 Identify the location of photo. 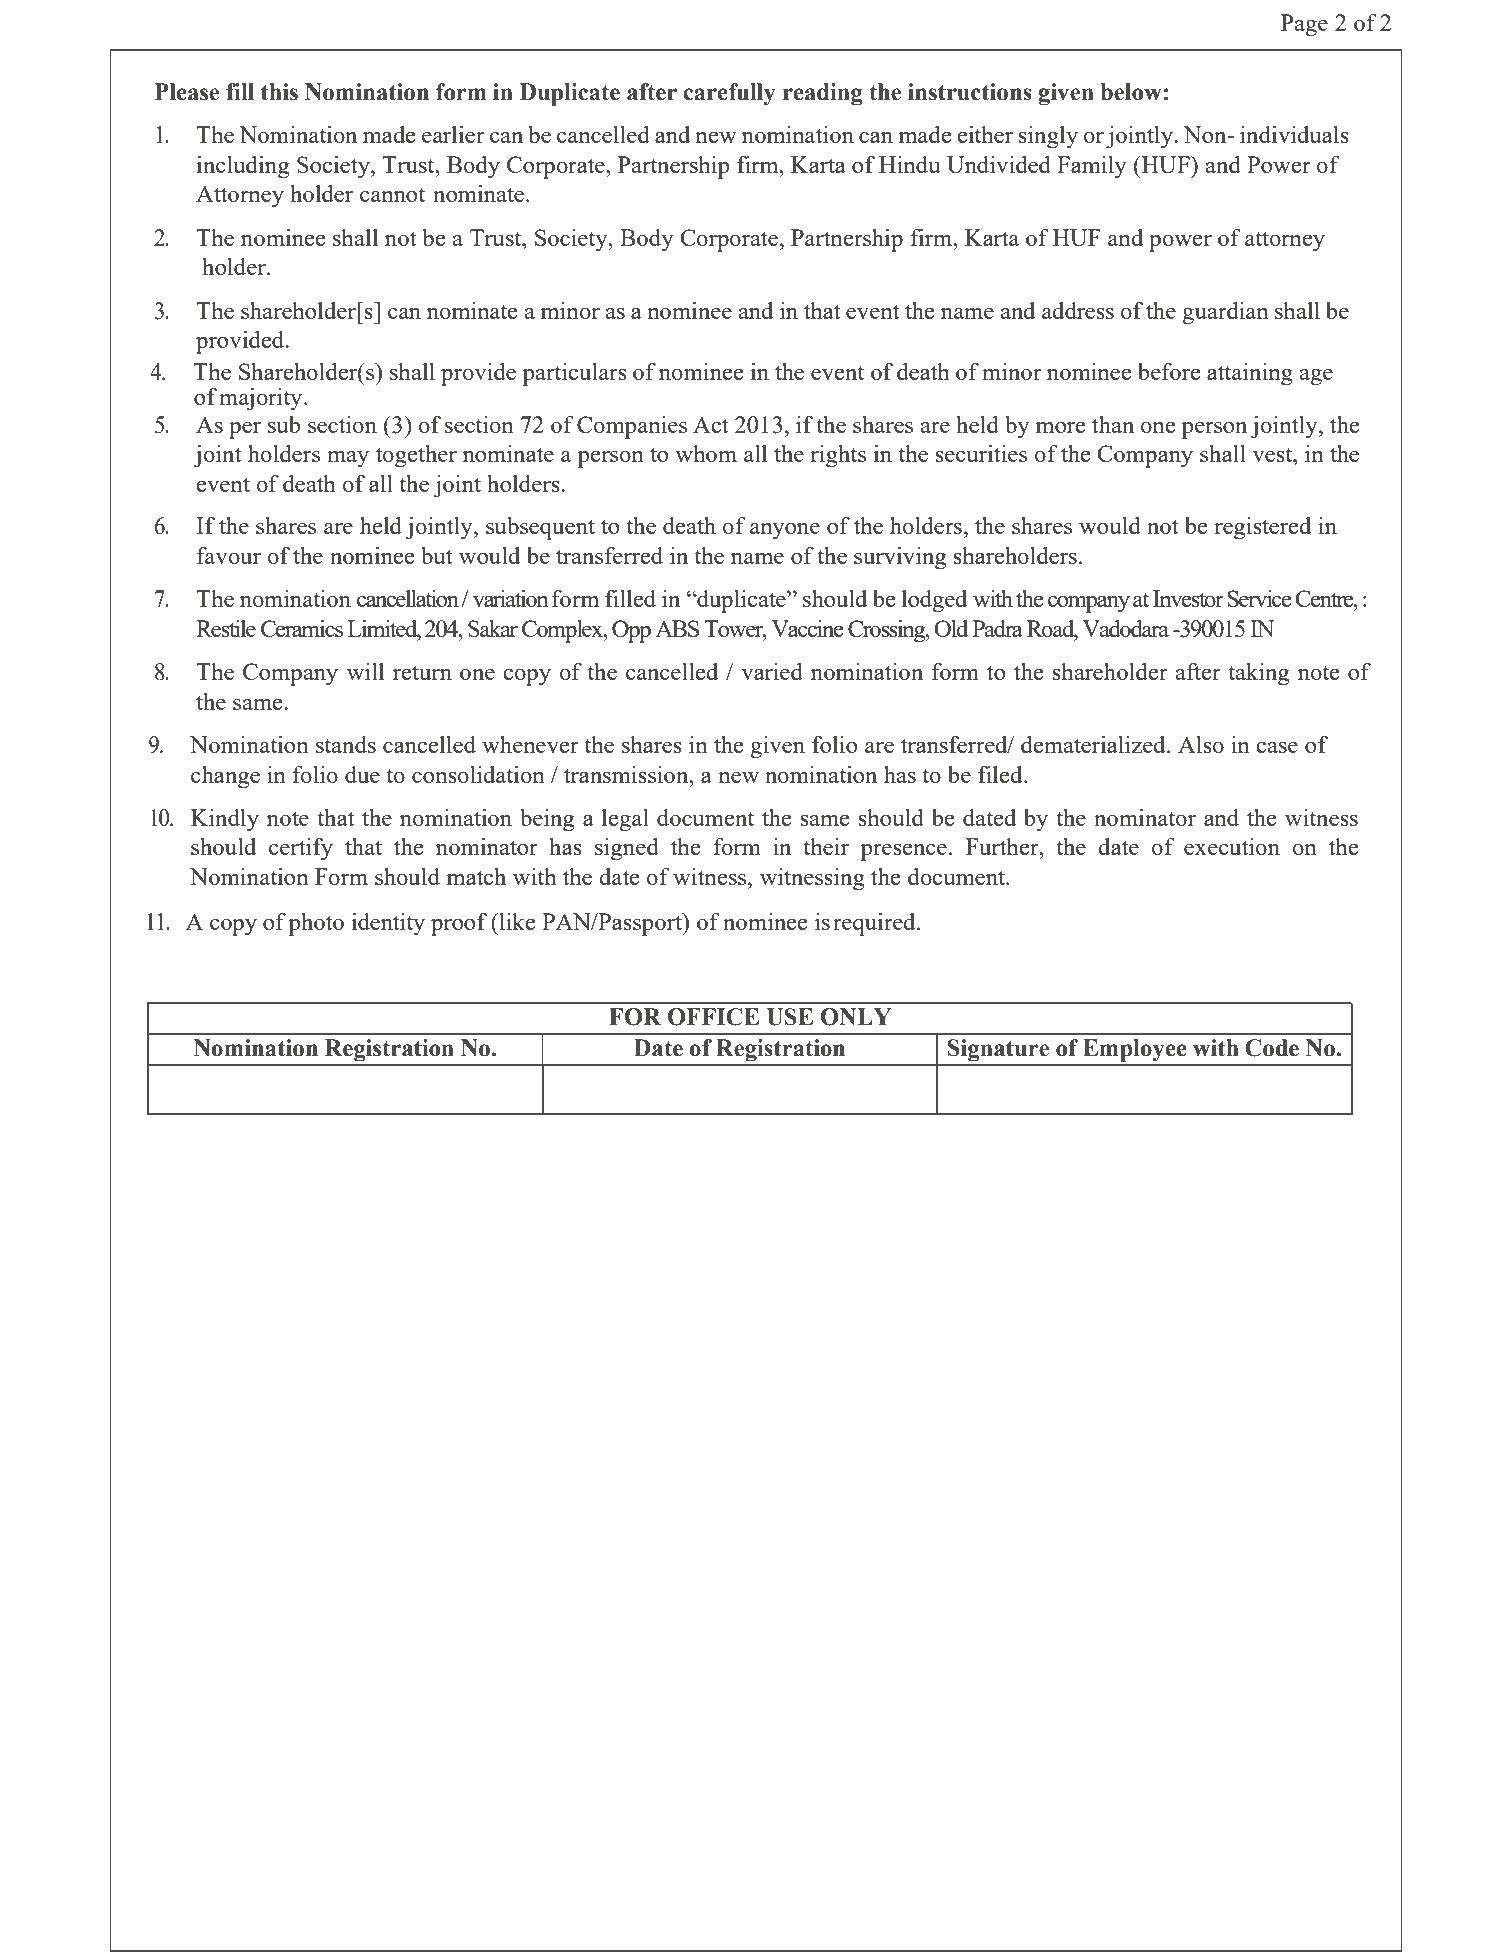
(316, 924).
